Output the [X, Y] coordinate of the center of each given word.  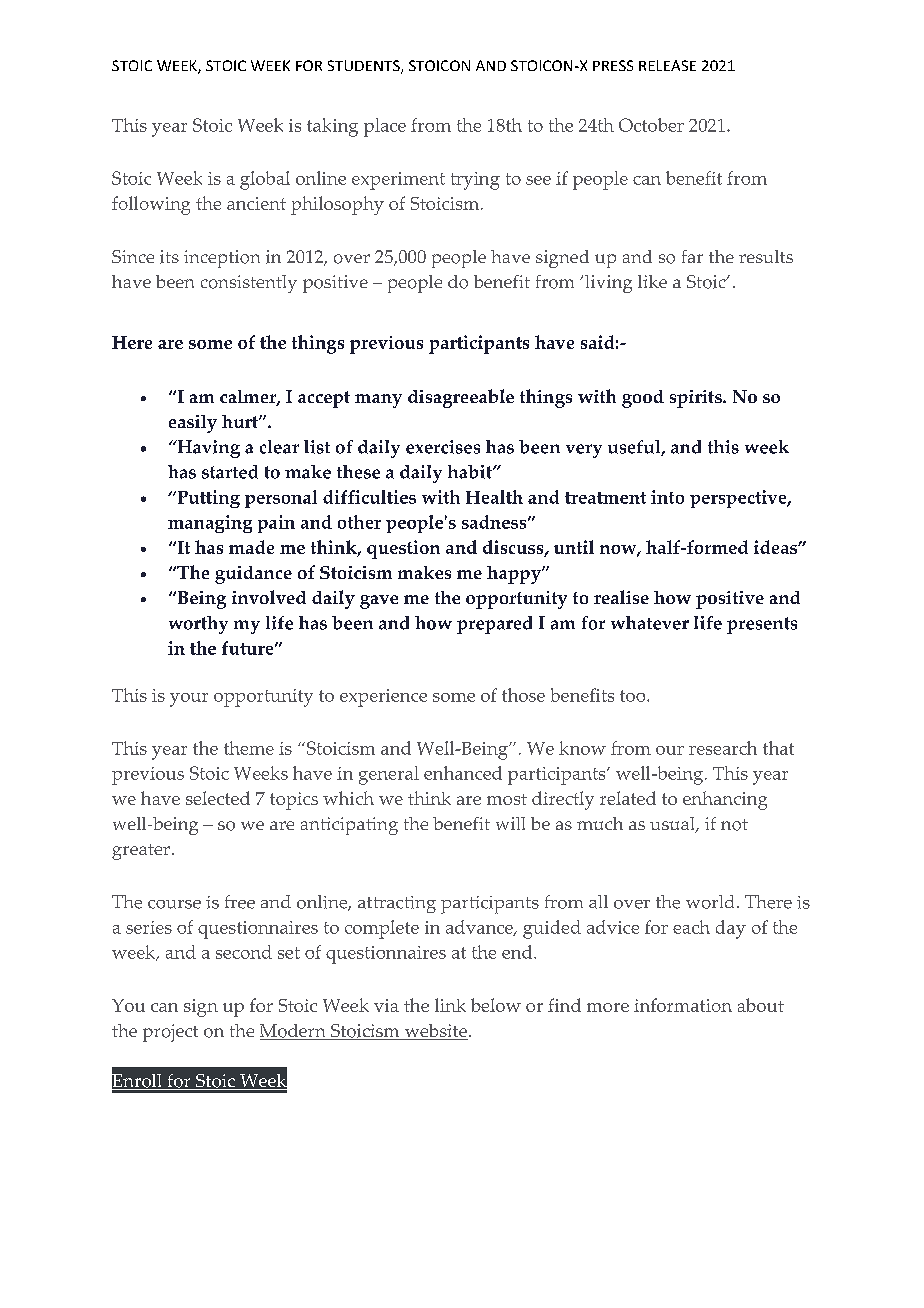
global [265, 180]
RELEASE [667, 65]
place [385, 127]
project [170, 1033]
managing [210, 524]
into [667, 497]
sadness [495, 522]
